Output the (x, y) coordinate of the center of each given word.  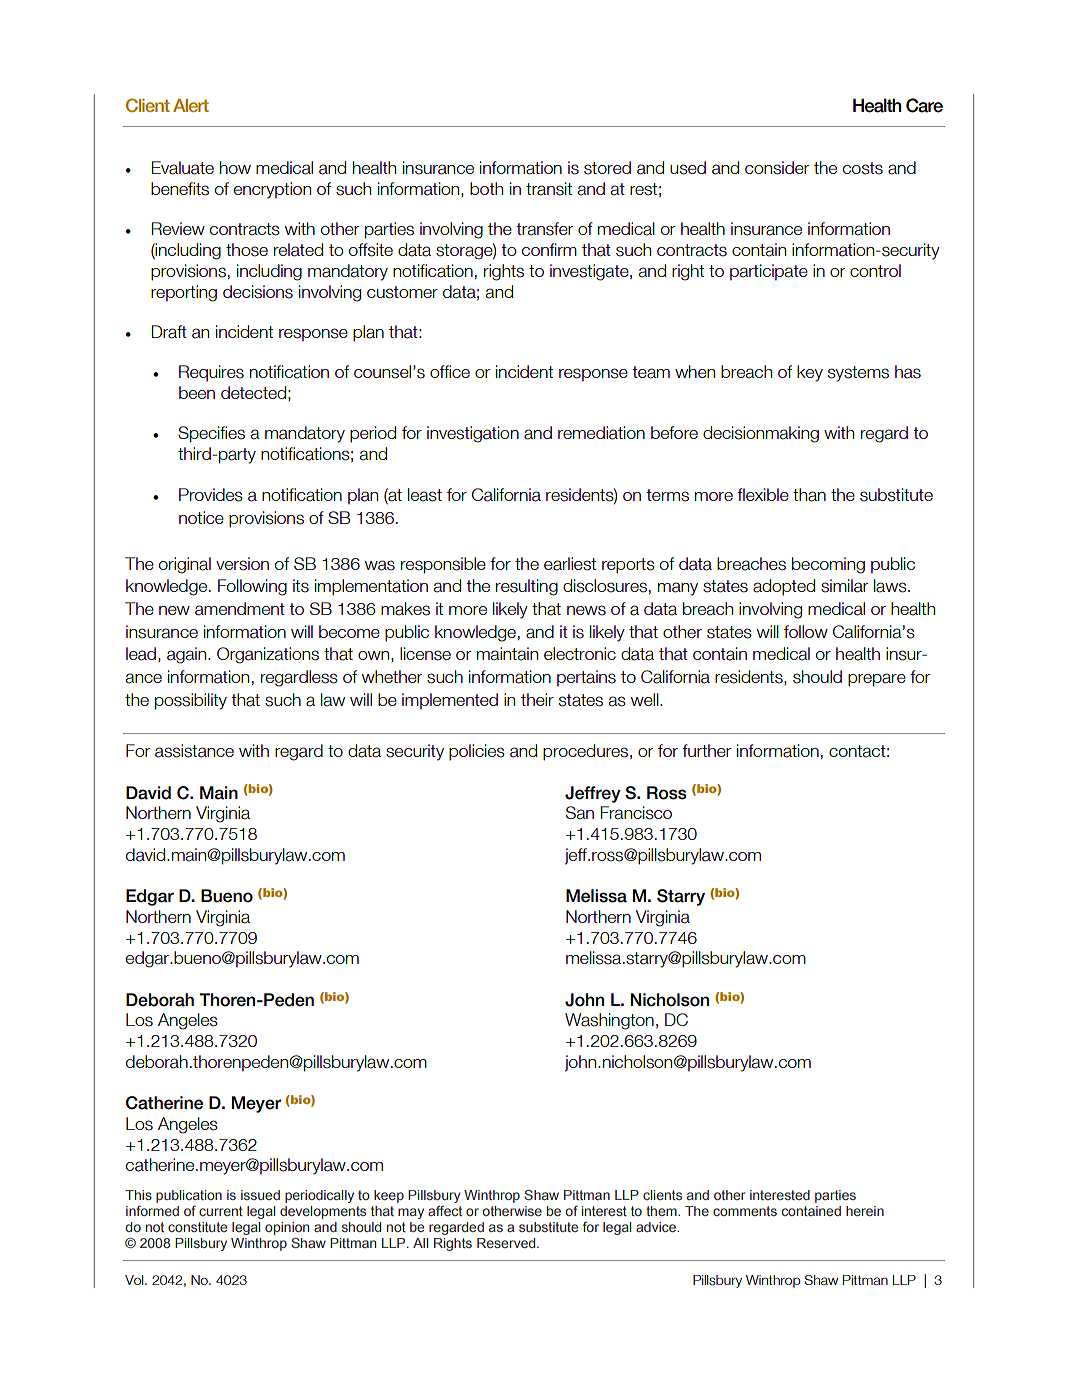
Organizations (268, 655)
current (221, 1211)
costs (863, 168)
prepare (877, 680)
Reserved (507, 1243)
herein (865, 1211)
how (235, 167)
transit (549, 189)
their (537, 699)
